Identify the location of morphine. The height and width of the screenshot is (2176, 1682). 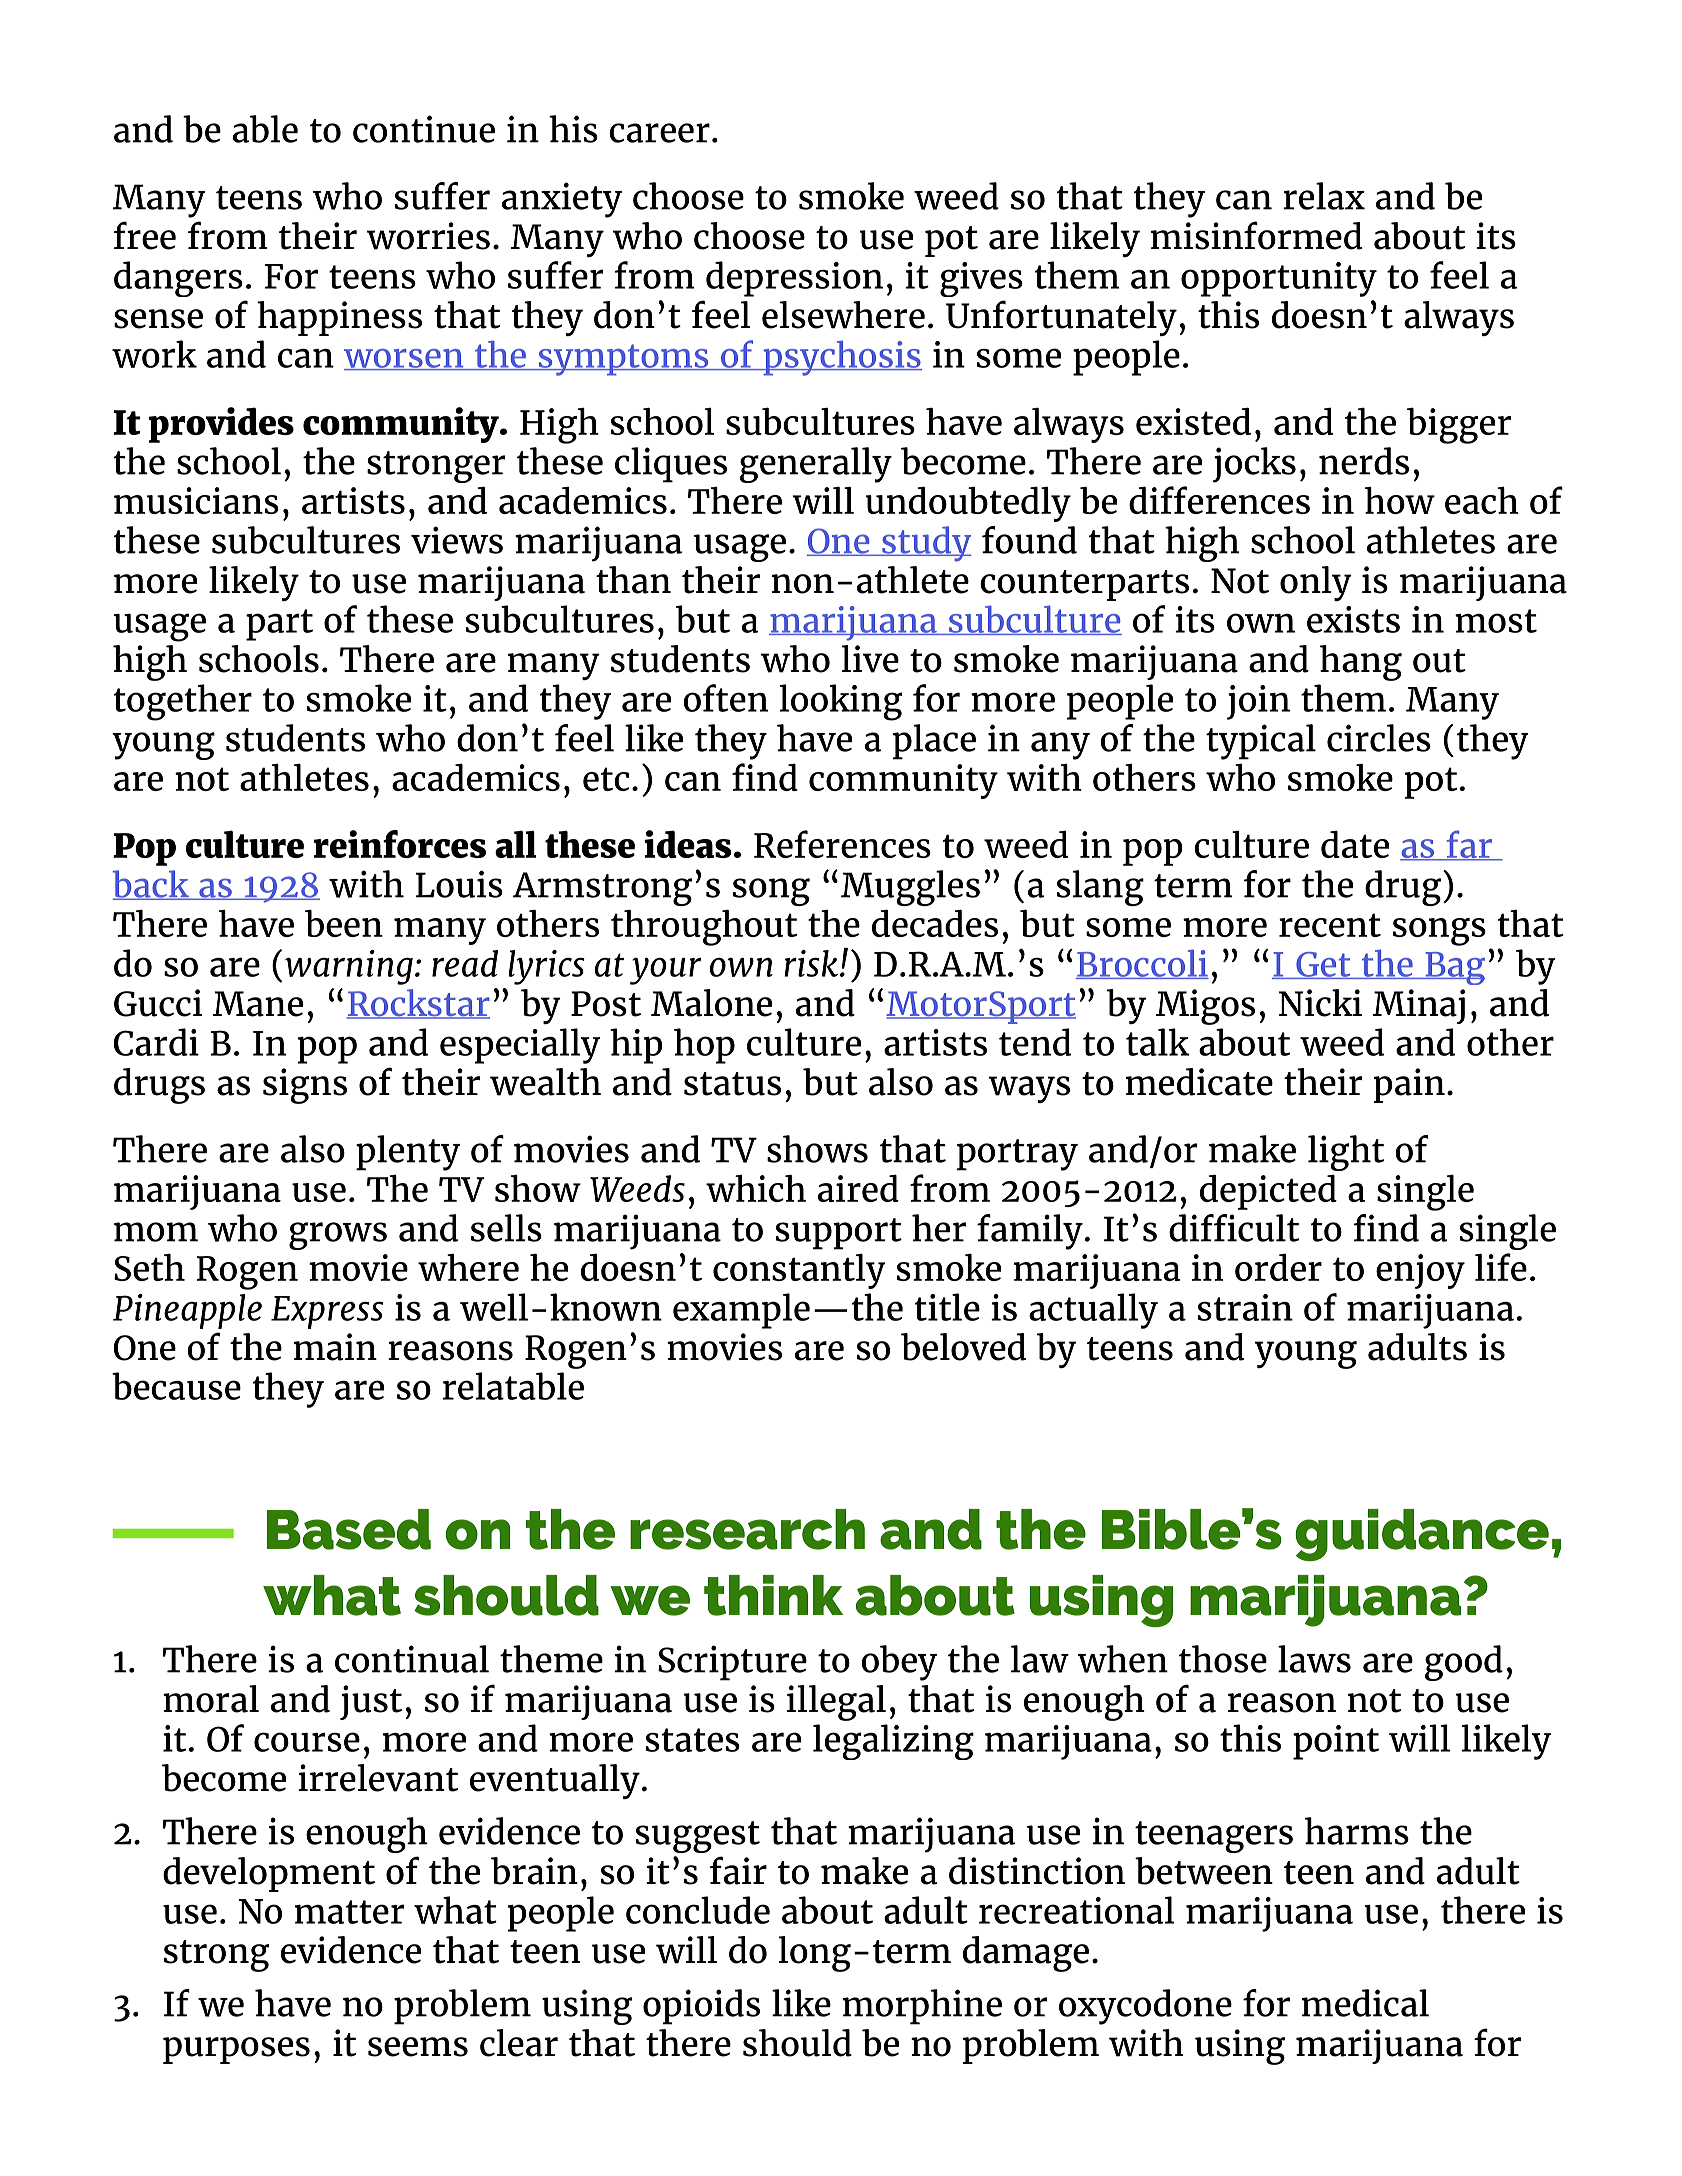
(922, 2007).
